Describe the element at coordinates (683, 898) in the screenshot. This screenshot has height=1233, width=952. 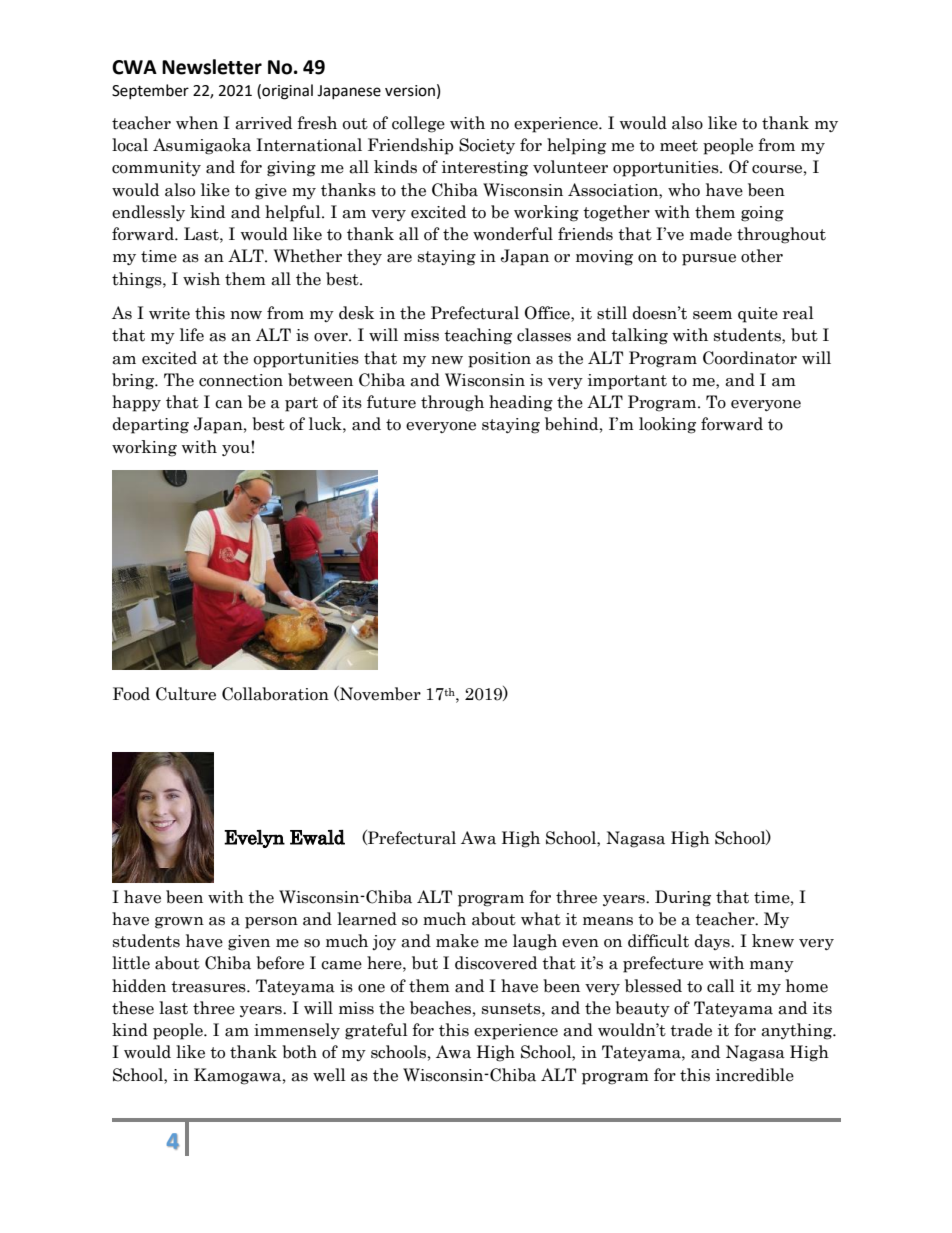
I see `During` at that location.
